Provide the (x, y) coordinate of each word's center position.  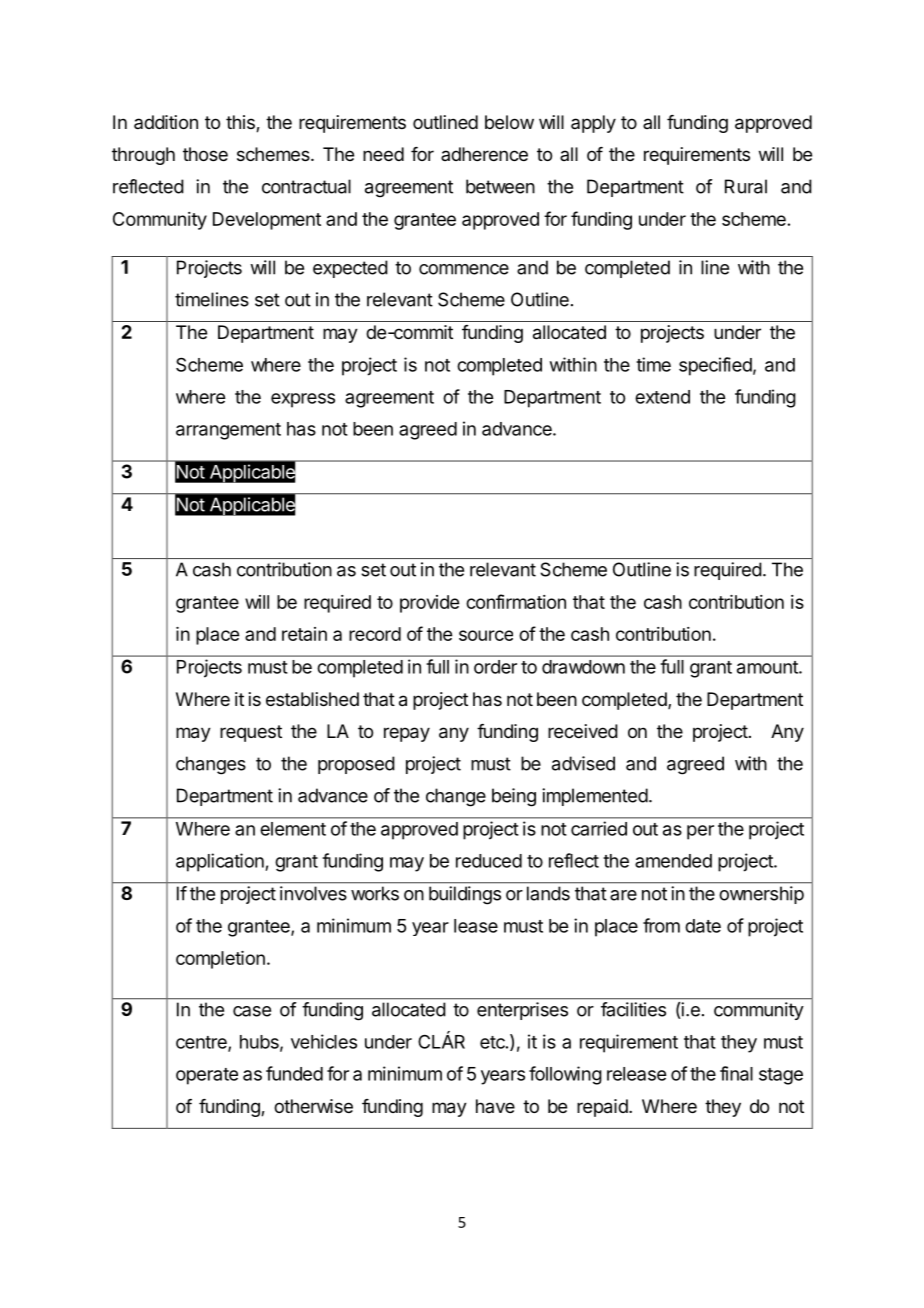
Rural (746, 186)
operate (207, 1076)
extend (662, 397)
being (514, 797)
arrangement (228, 431)
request (251, 733)
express (303, 400)
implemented (595, 797)
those (205, 154)
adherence (484, 154)
